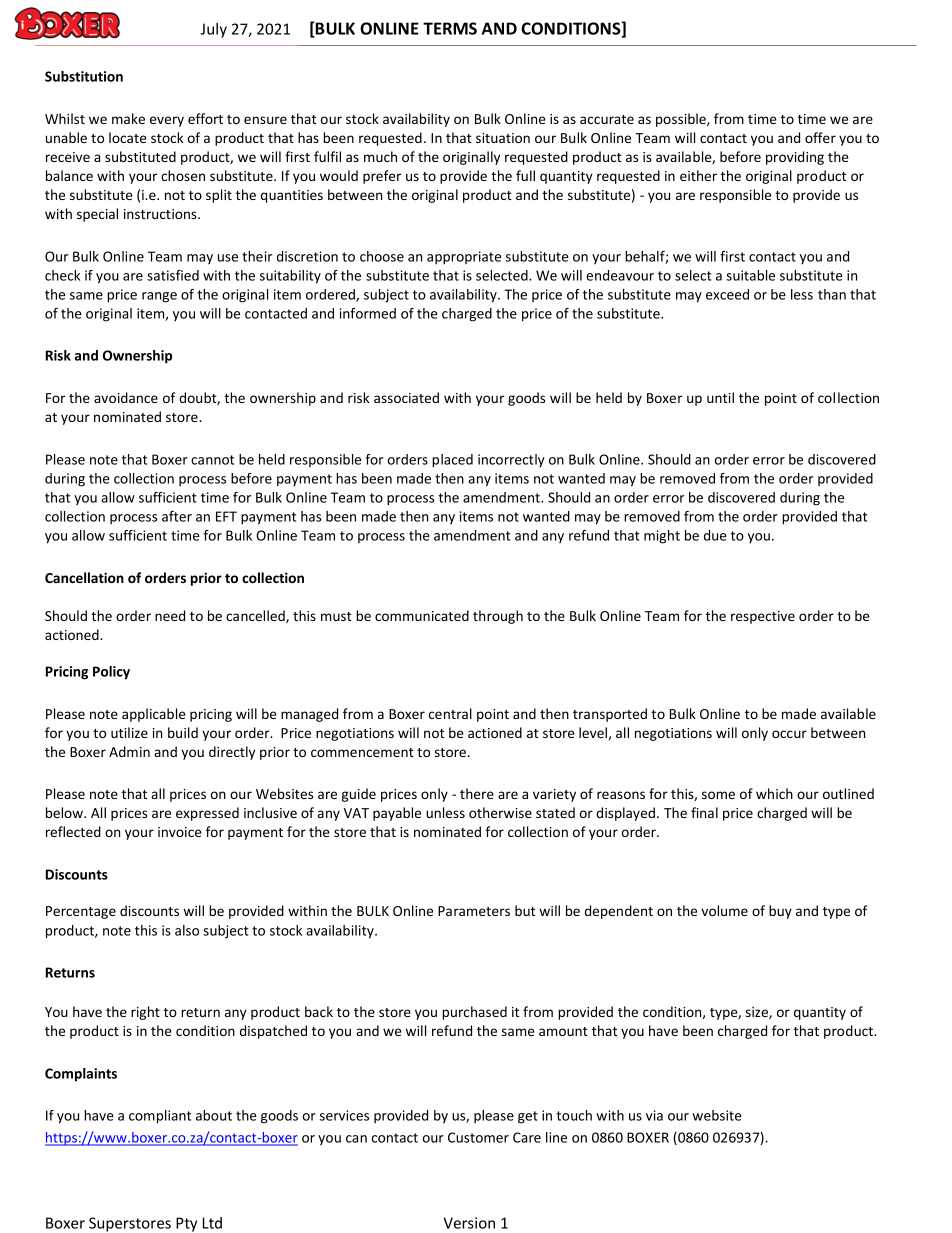  What do you see at coordinates (170, 615) in the screenshot?
I see `need` at bounding box center [170, 615].
